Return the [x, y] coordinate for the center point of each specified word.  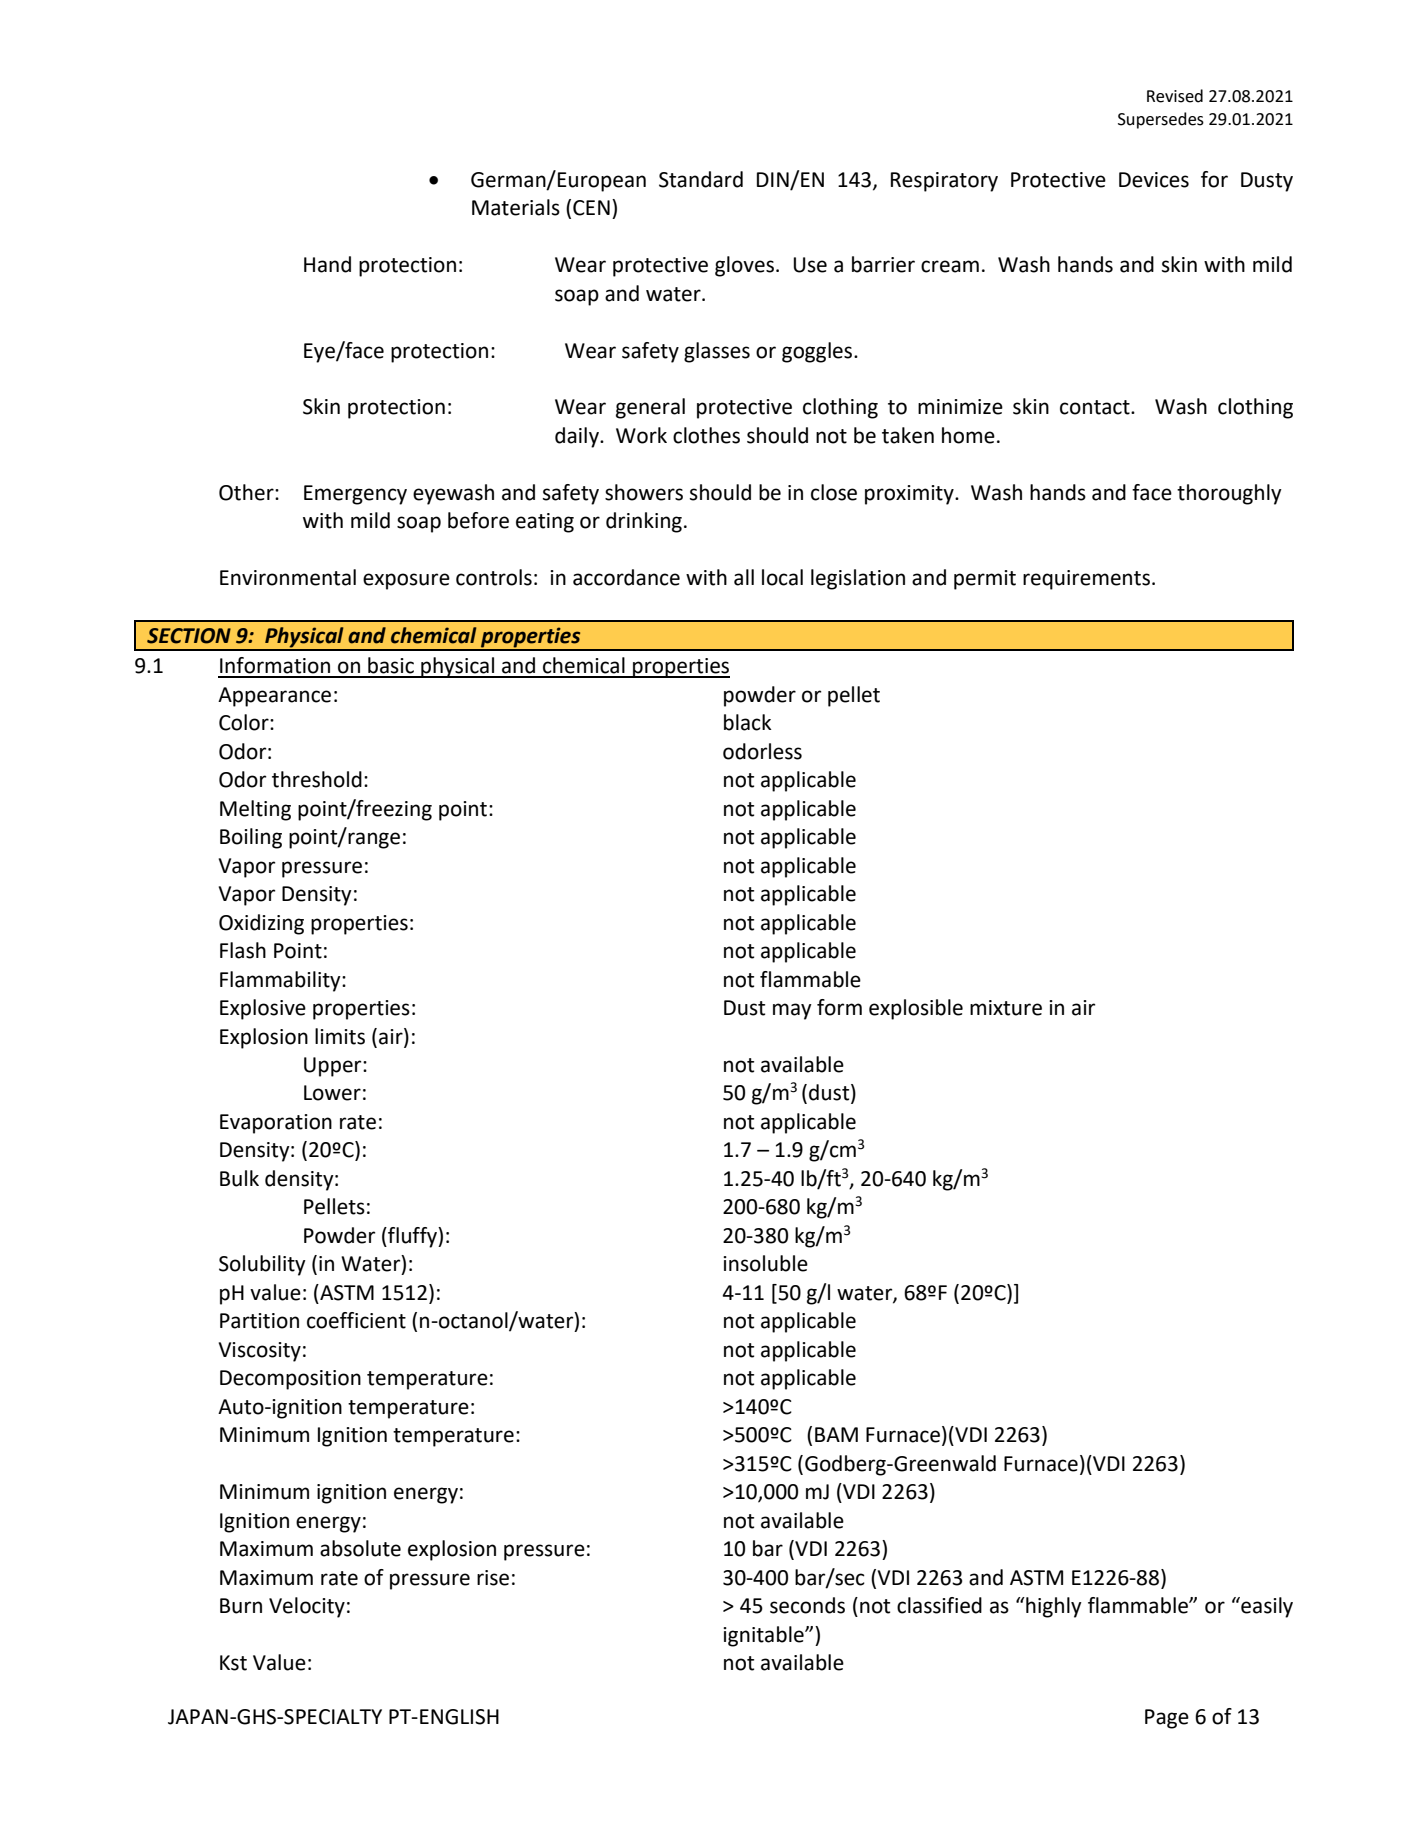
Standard [701, 179]
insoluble [765, 1263]
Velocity [307, 1607]
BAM [836, 1434]
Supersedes [1161, 120]
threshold [317, 779]
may [792, 1011]
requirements [1086, 580]
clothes [706, 435]
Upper [334, 1067]
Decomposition [290, 1380]
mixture [1006, 1008]
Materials [516, 207]
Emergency [355, 495]
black [747, 722]
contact [1096, 407]
